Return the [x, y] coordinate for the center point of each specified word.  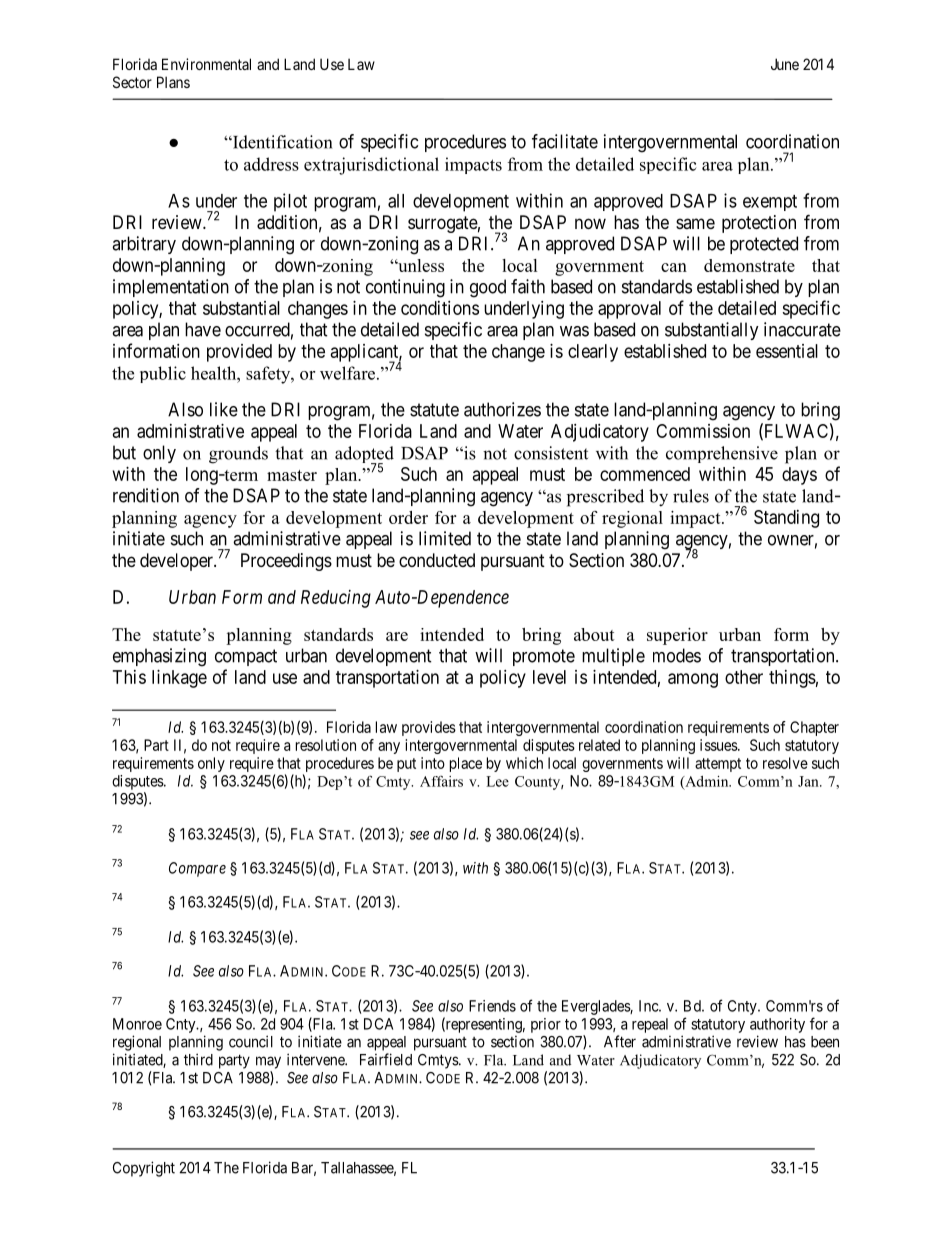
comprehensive [722, 454]
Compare [197, 869]
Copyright [144, 1169]
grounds [238, 455]
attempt [718, 765]
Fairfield [386, 1059]
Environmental [206, 64]
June [785, 64]
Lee [497, 781]
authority [777, 1025]
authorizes [502, 409]
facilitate [565, 141]
